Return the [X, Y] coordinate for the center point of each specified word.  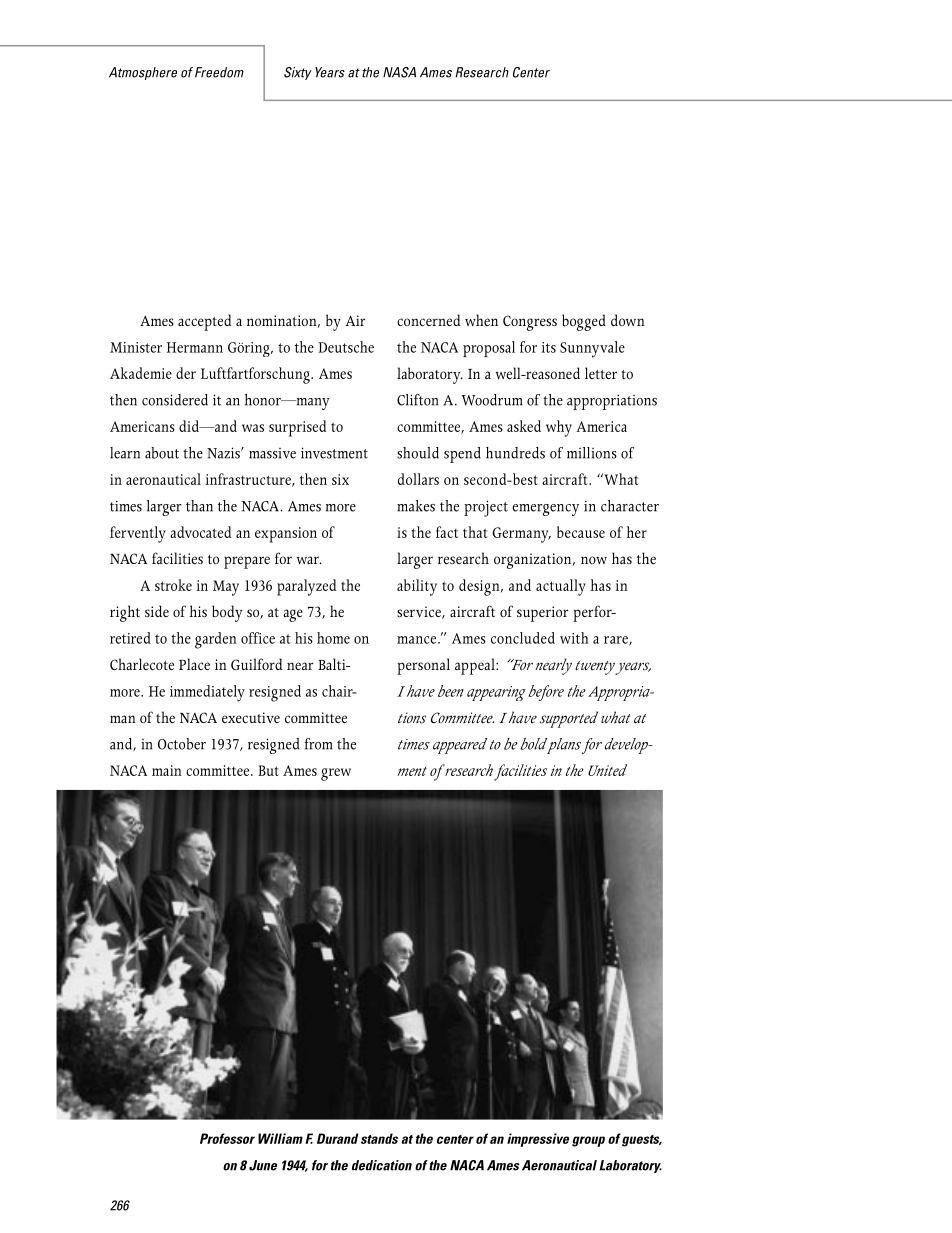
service [420, 612]
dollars [418, 479]
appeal [476, 666]
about [162, 453]
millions [592, 453]
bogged [584, 322]
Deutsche [346, 347]
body [227, 613]
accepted [204, 322]
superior [542, 614]
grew [336, 774]
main [167, 770]
